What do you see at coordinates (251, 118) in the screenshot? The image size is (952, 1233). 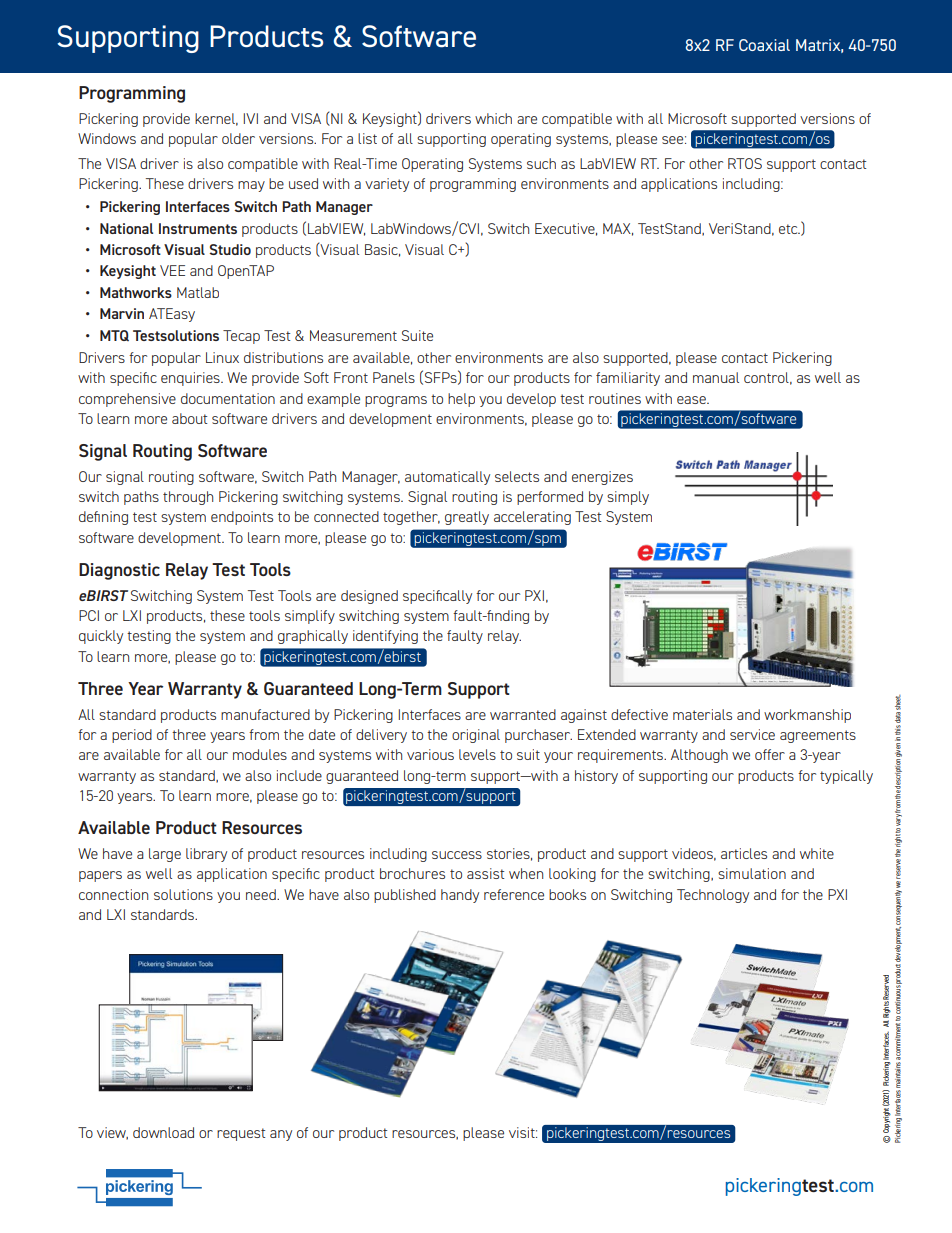 I see `IVI` at bounding box center [251, 118].
